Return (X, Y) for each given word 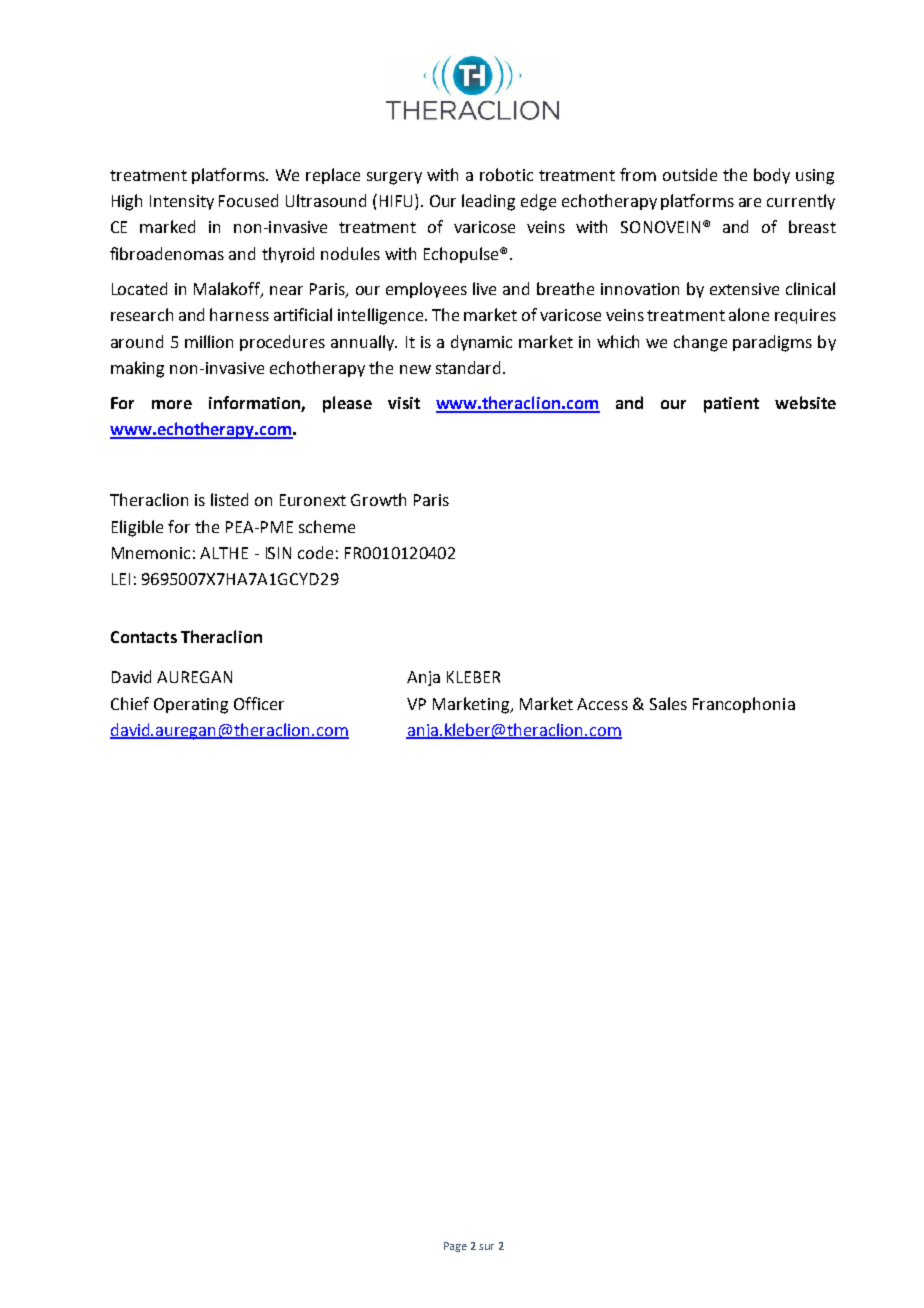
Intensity (182, 202)
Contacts (144, 637)
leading (488, 202)
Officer (259, 703)
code (315, 552)
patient (731, 405)
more (172, 404)
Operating (191, 706)
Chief (130, 703)
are (750, 202)
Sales (668, 703)
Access (602, 704)
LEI (121, 579)
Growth (378, 499)
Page (455, 1247)
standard (468, 367)
